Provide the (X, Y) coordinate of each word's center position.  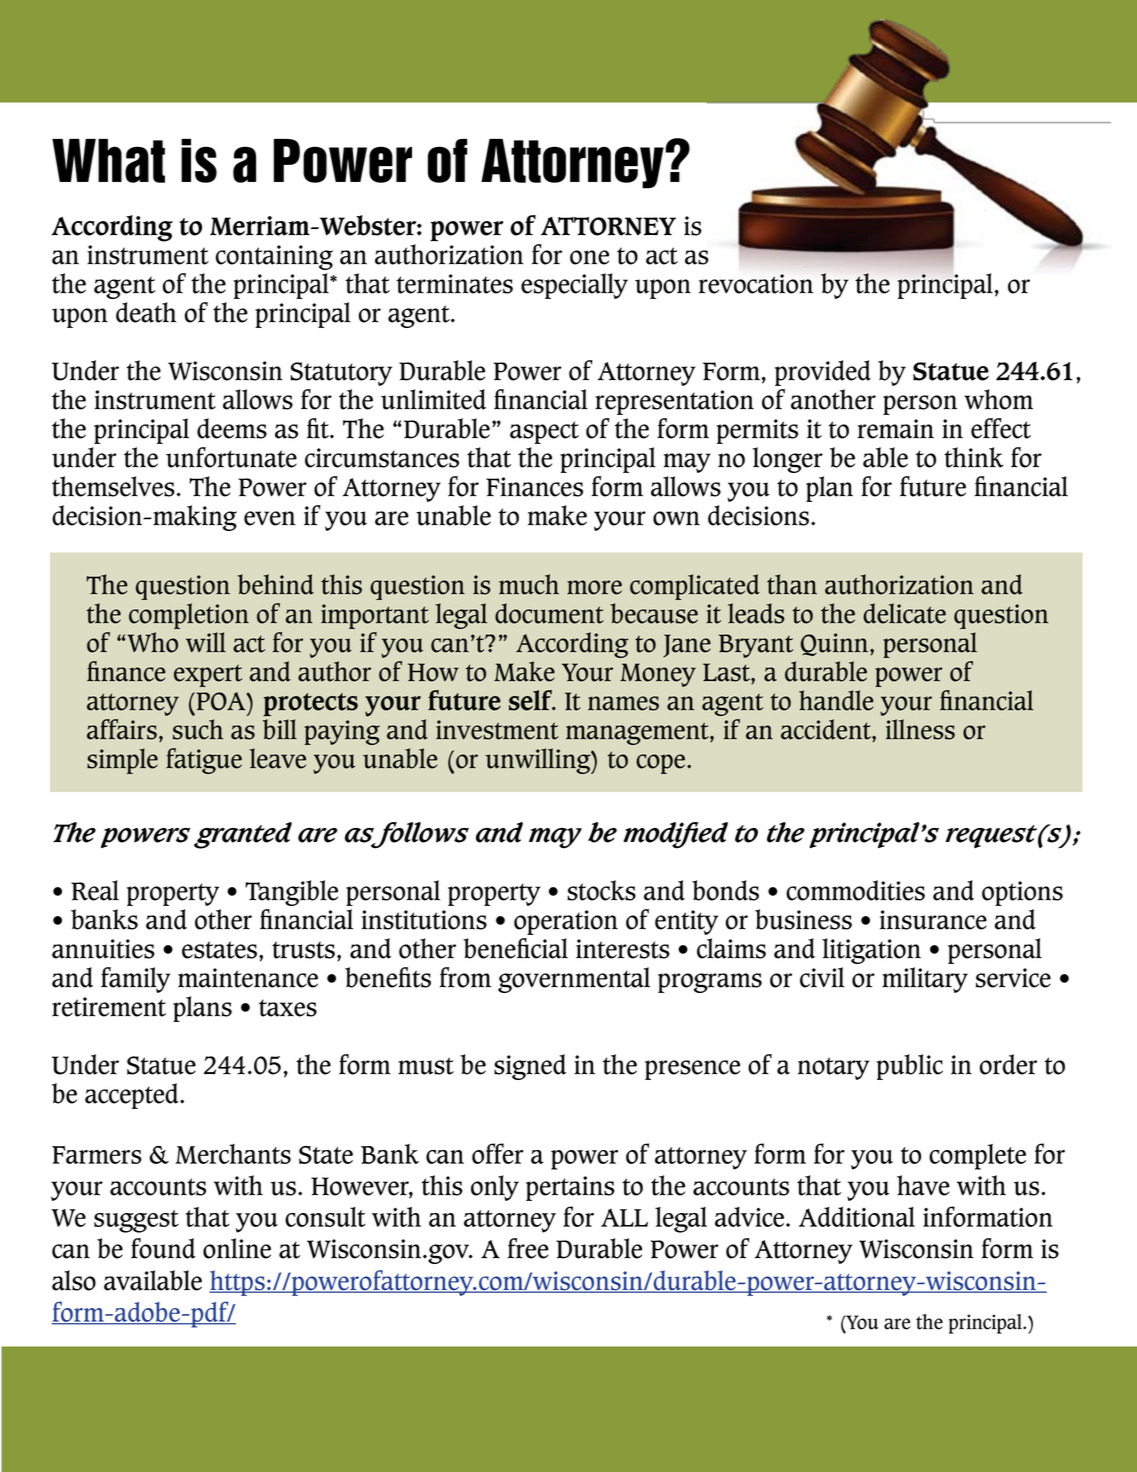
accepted (133, 1096)
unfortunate (231, 457)
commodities (855, 890)
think (974, 457)
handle (836, 700)
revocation (756, 284)
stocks (601, 890)
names (623, 703)
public (910, 1067)
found (163, 1248)
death (146, 312)
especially (574, 286)
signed (530, 1067)
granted (243, 835)
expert (208, 676)
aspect (544, 432)
